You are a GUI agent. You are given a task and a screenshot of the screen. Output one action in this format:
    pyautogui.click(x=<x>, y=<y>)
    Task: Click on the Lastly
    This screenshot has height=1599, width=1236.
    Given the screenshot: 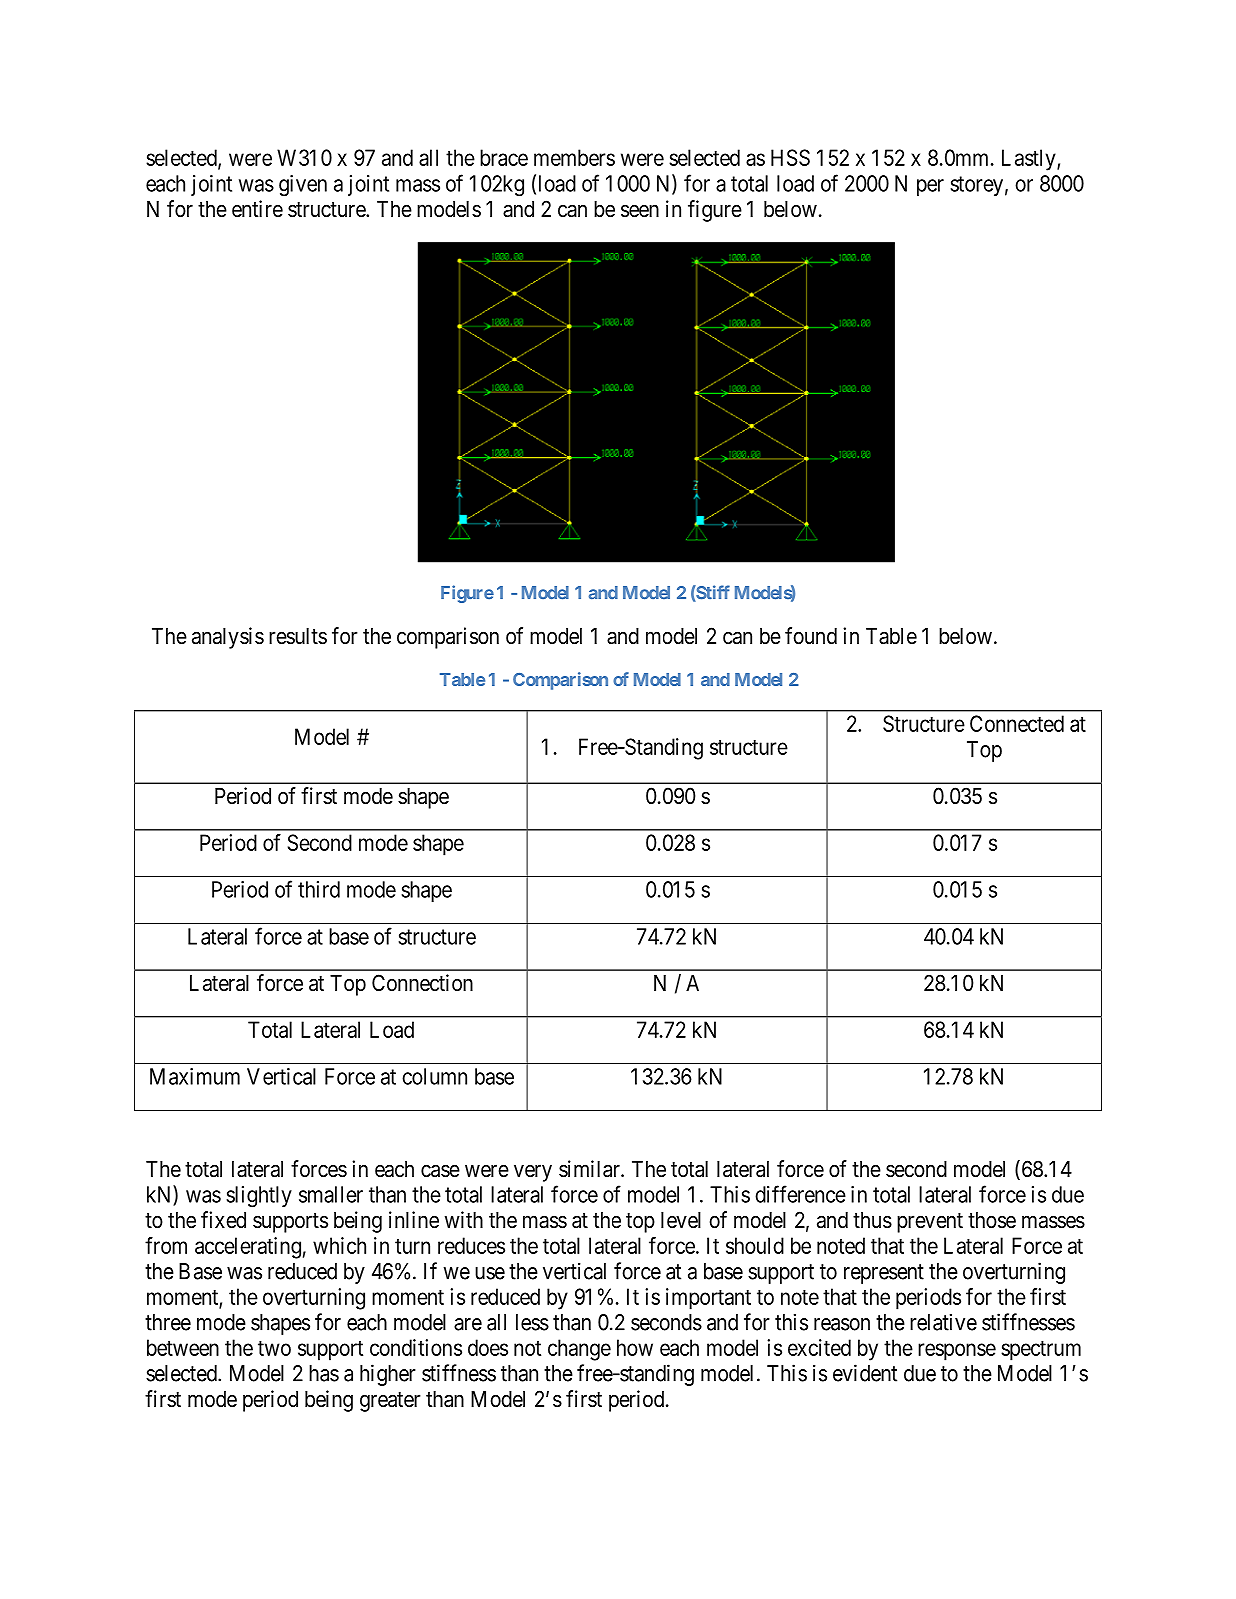 What is the action you would take?
    pyautogui.click(x=1030, y=160)
